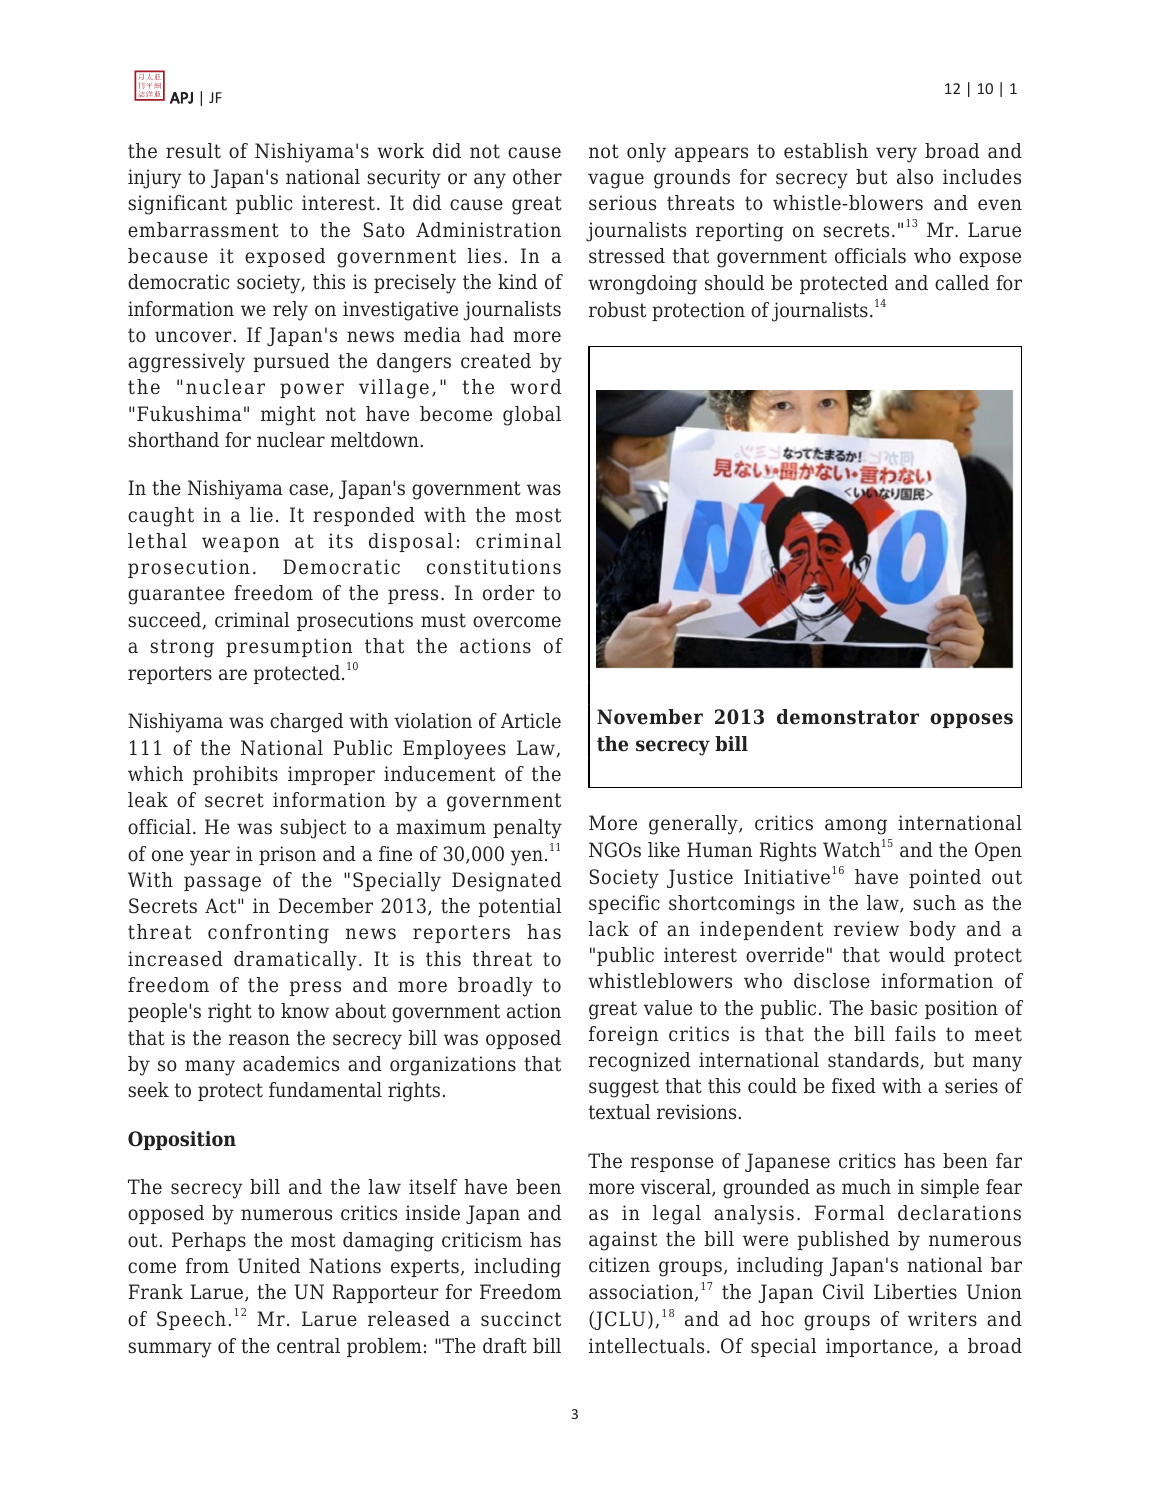  I want to click on weapon, so click(240, 544).
